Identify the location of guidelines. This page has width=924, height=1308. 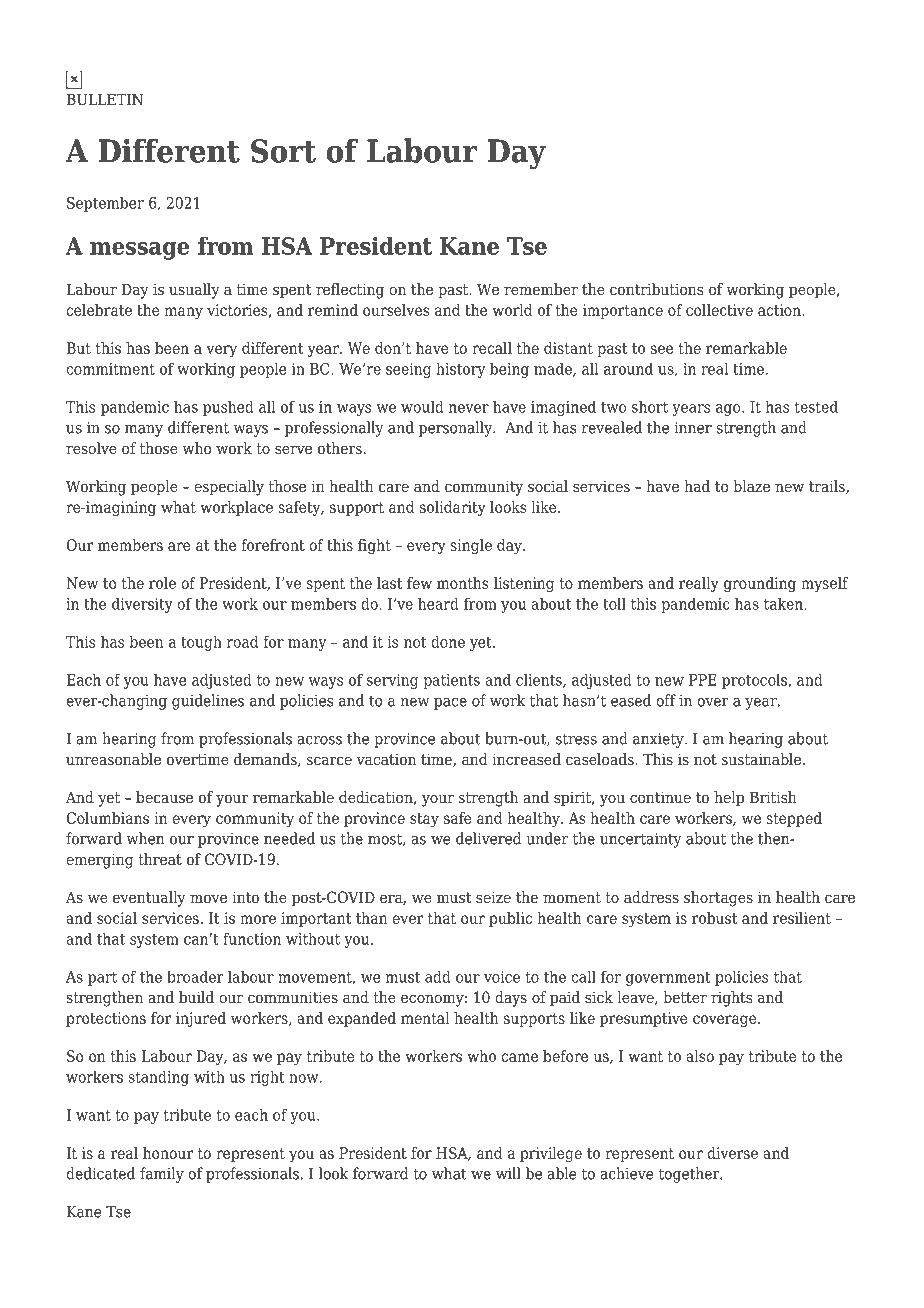
(208, 702).
